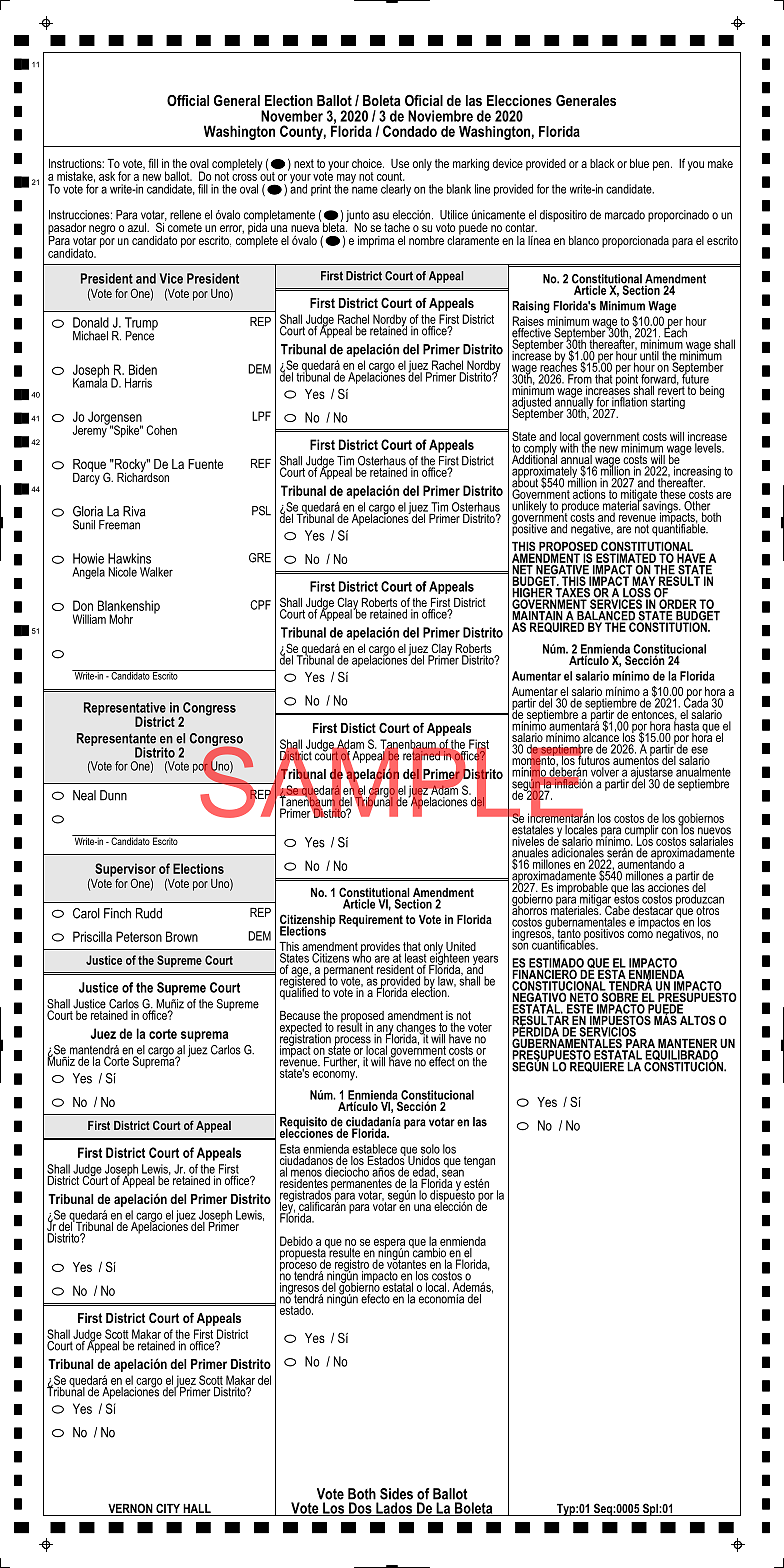 Image resolution: width=784 pixels, height=1568 pixels. I want to click on Official, so click(188, 100).
